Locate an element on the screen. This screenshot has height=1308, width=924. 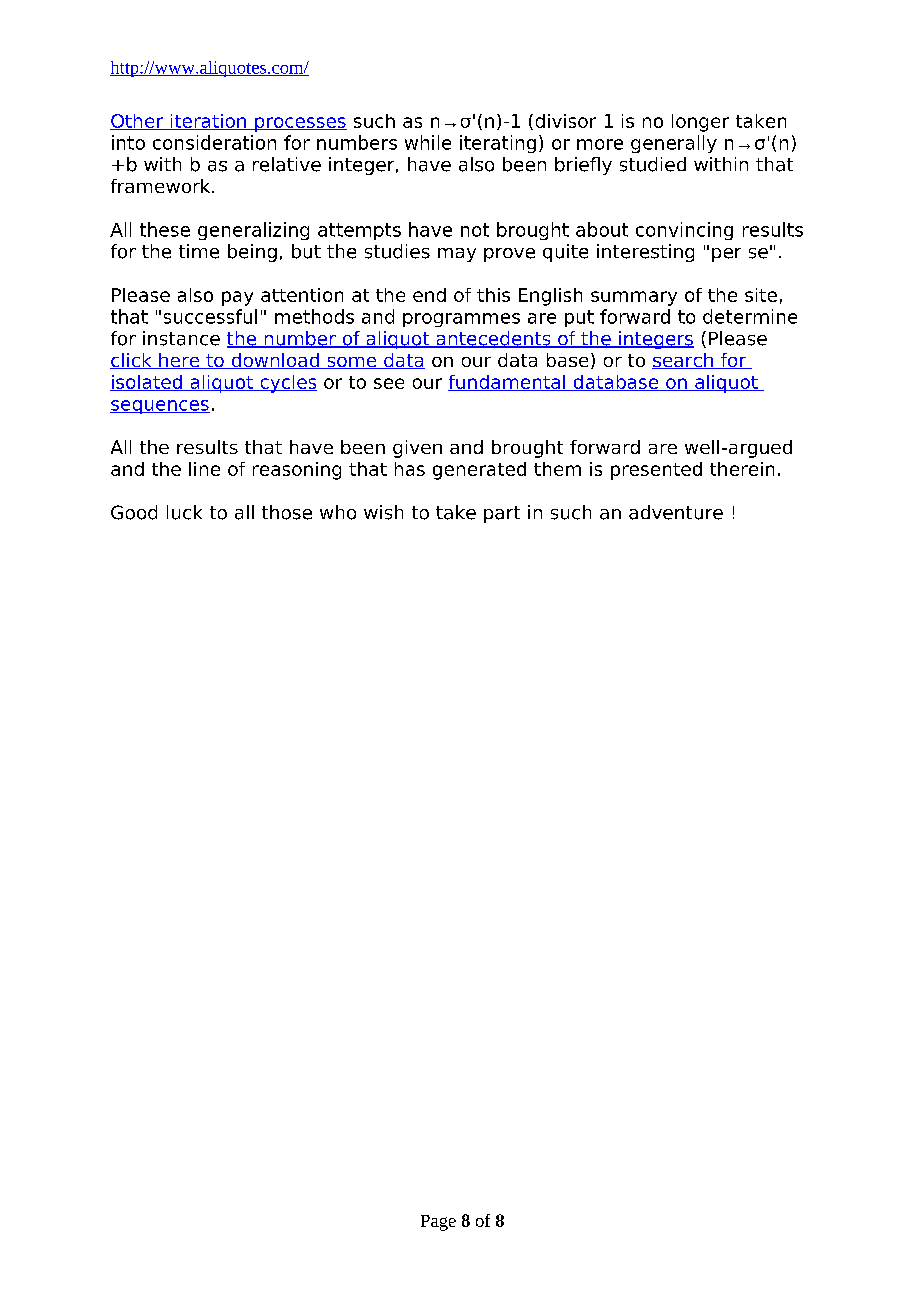
while is located at coordinates (428, 142).
